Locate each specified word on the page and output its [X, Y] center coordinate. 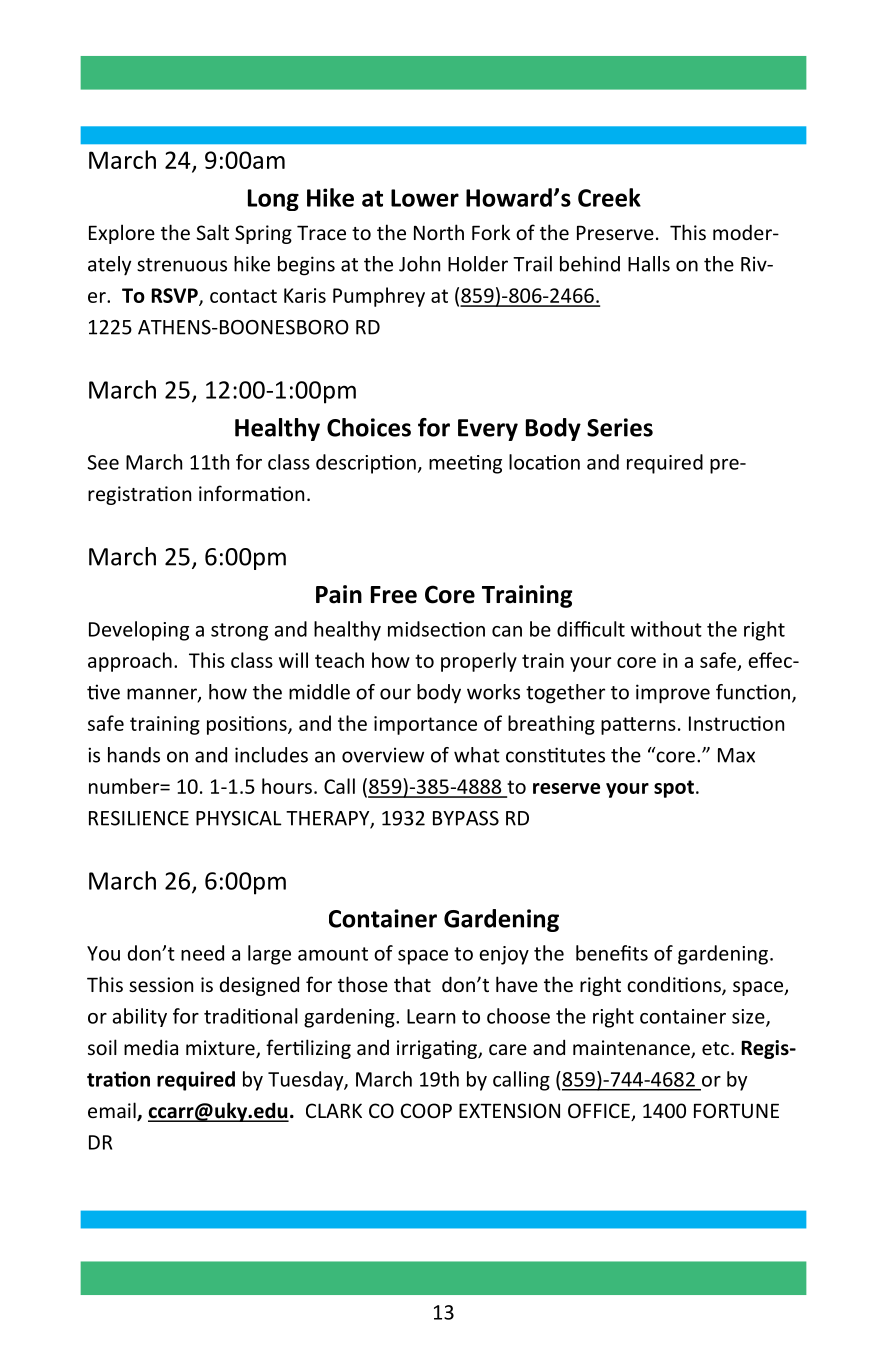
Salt [213, 232]
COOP [426, 1110]
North [439, 232]
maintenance [632, 1049]
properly [479, 662]
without [666, 629]
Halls [649, 264]
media [151, 1047]
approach [130, 662]
